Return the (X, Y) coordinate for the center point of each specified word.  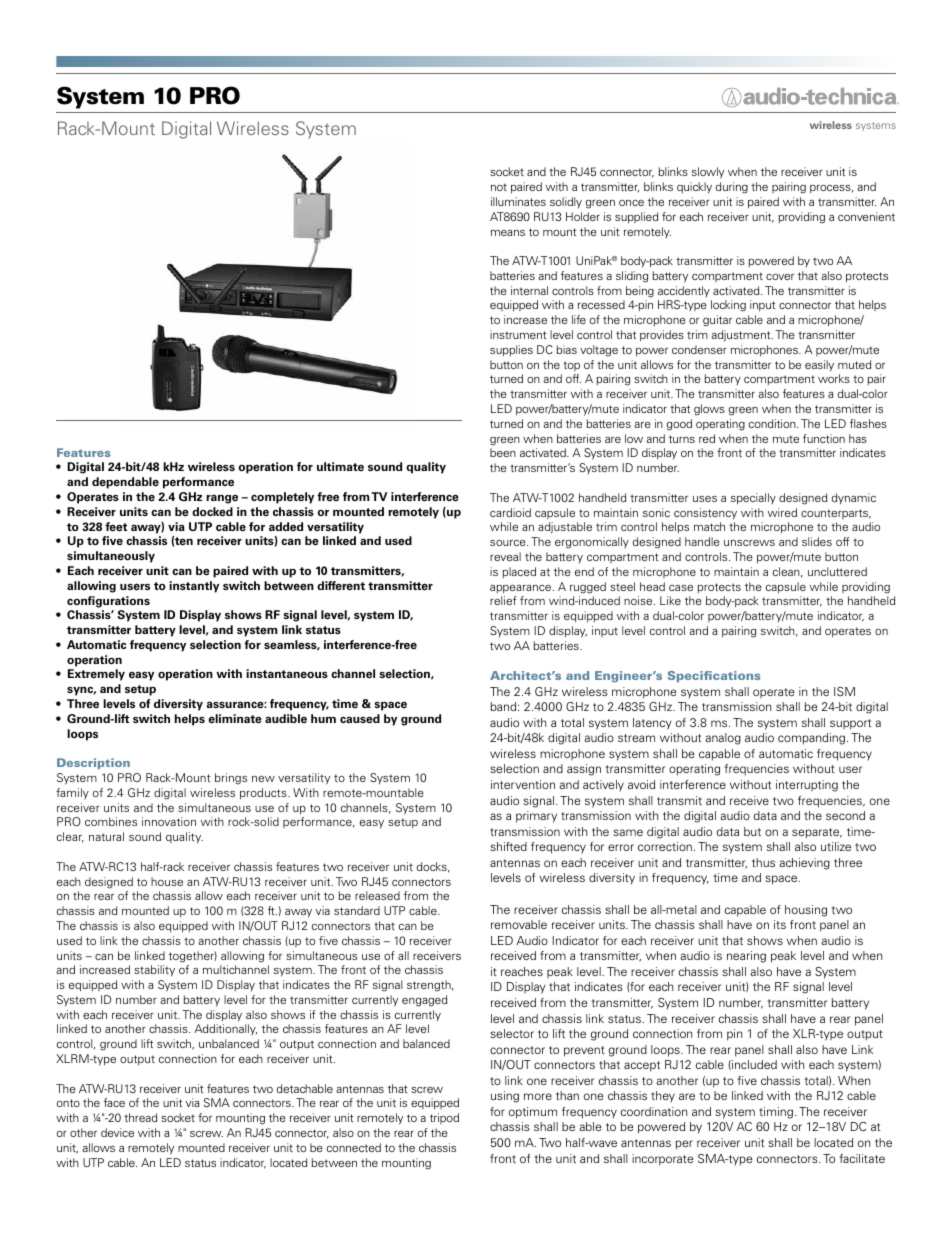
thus (763, 862)
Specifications (714, 676)
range (222, 499)
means (508, 233)
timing (776, 1113)
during (732, 188)
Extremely (96, 675)
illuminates (518, 201)
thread (140, 1117)
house (167, 881)
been (503, 452)
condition (773, 423)
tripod (444, 1118)
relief (503, 600)
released (377, 895)
